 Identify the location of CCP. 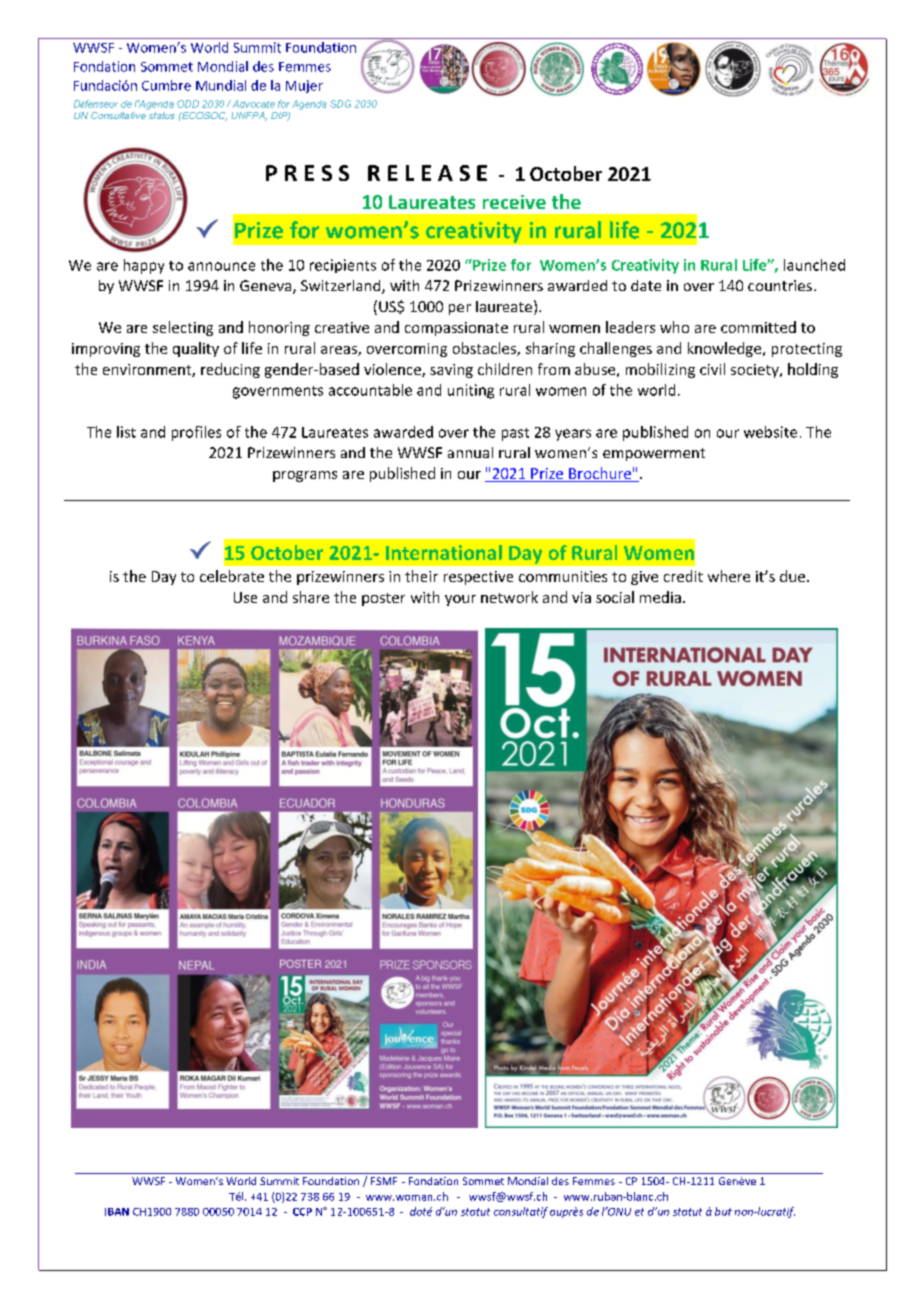
(302, 1212).
